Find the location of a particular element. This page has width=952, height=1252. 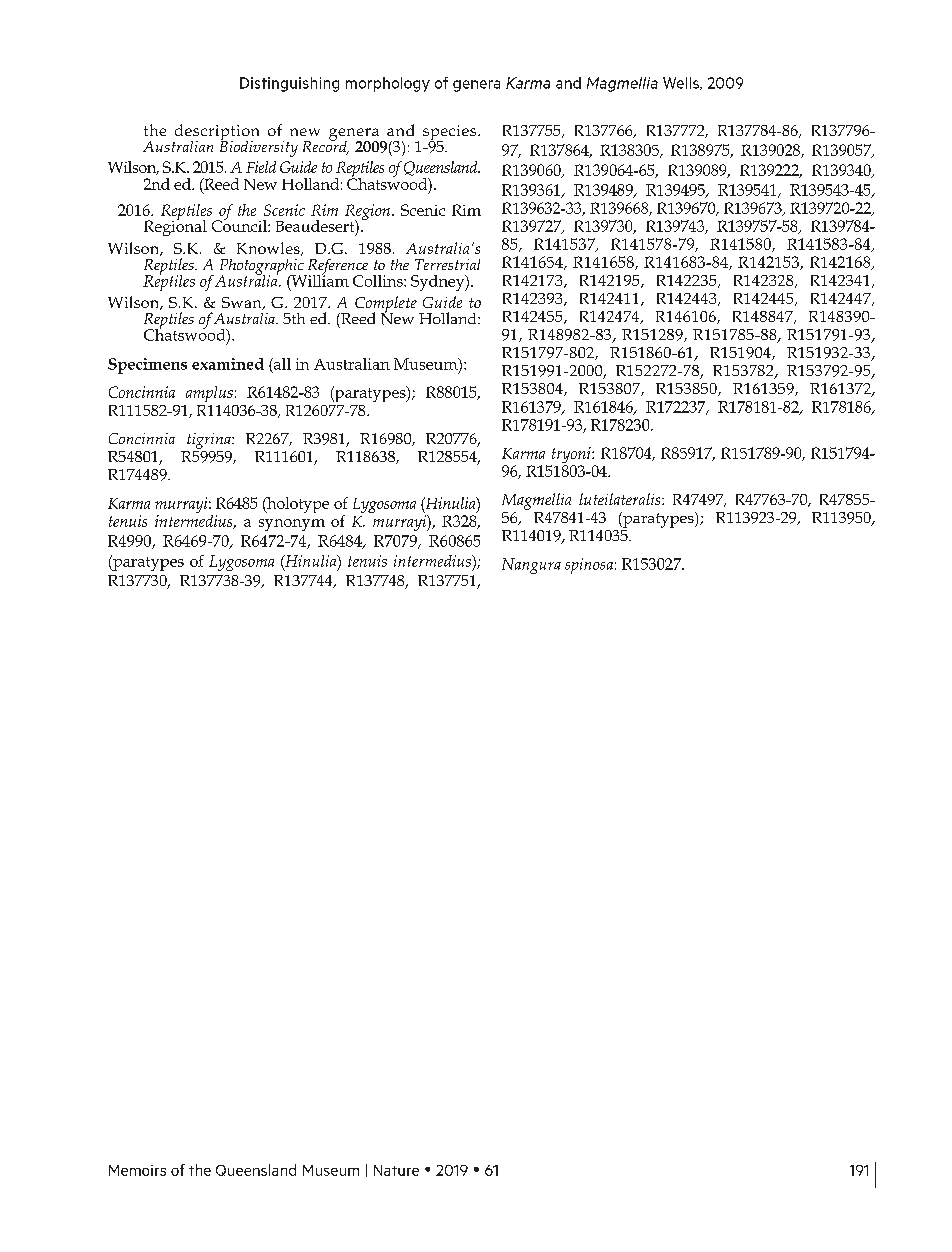

Nature is located at coordinates (396, 1170).
